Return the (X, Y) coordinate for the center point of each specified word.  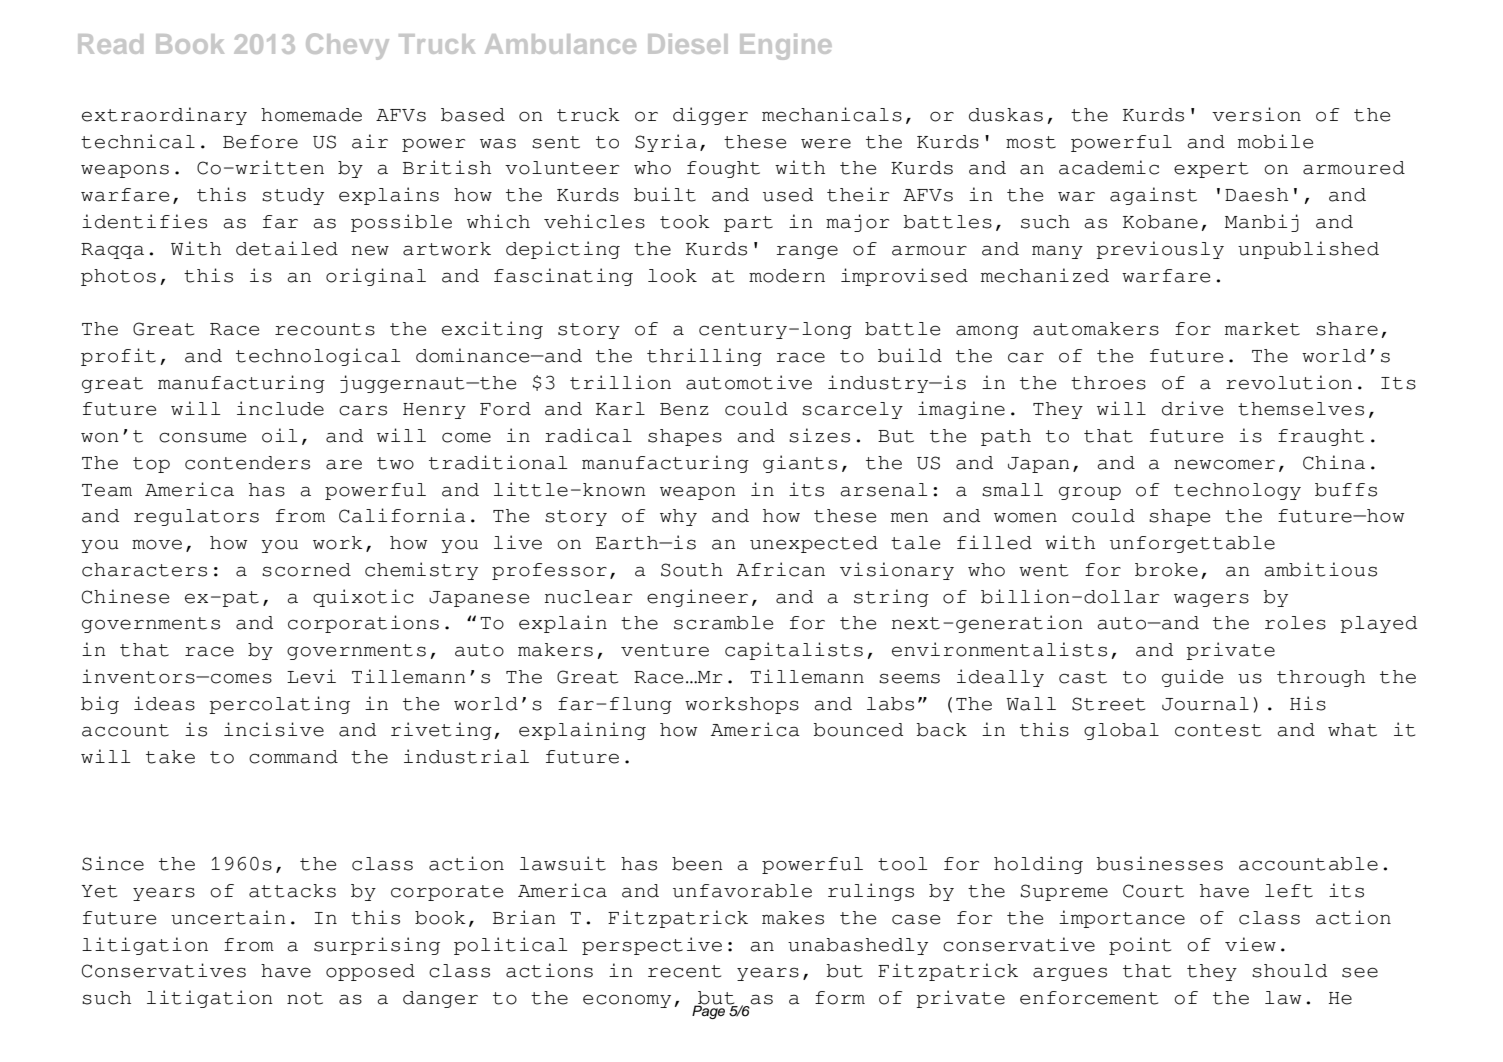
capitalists (794, 651)
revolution (1289, 382)
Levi (311, 676)
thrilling (704, 357)
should (1289, 971)
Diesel (687, 44)
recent (684, 971)
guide (1192, 678)
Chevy (347, 46)
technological (318, 357)
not (305, 998)
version (1256, 114)
